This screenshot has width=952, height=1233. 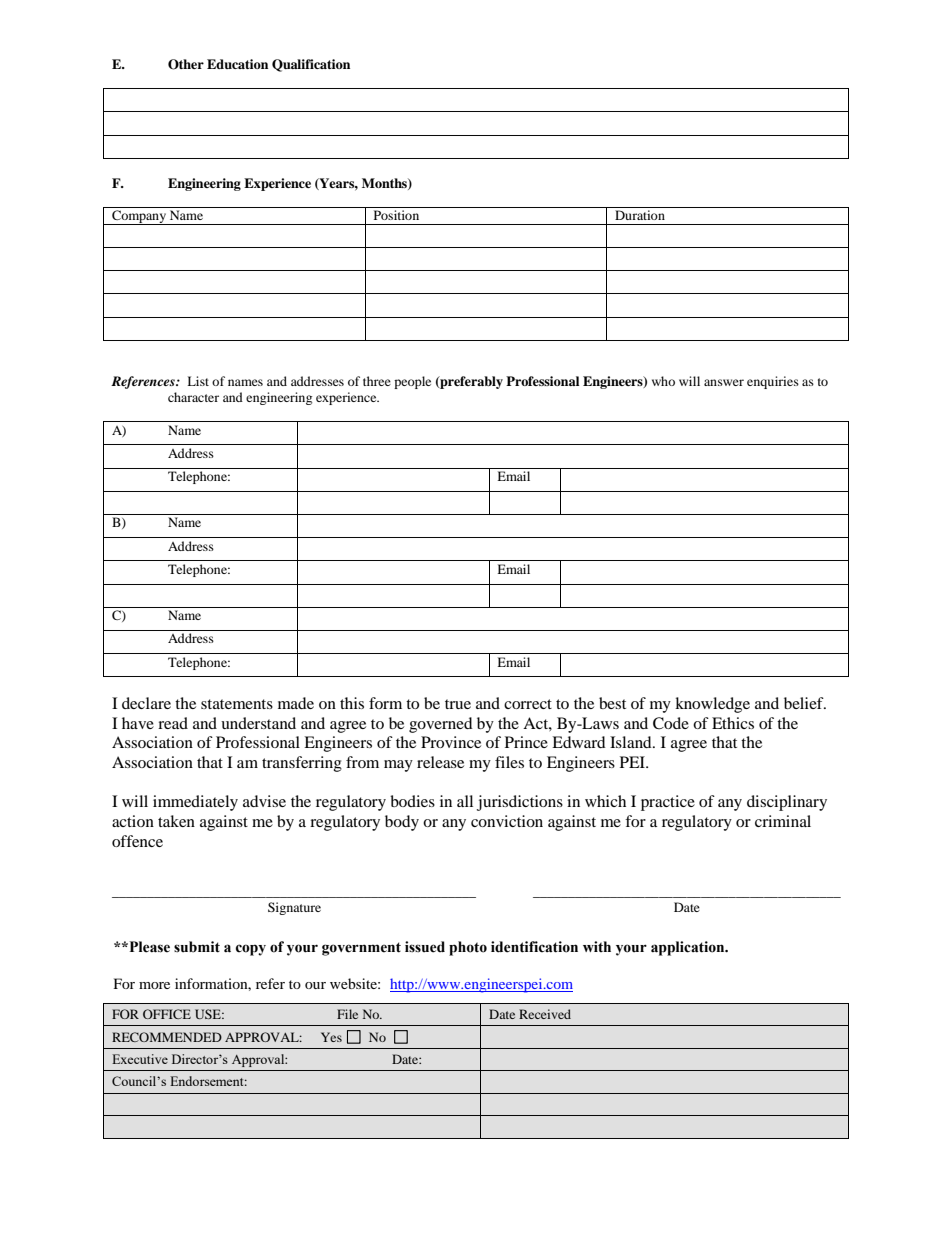 What do you see at coordinates (237, 704) in the screenshot?
I see `statements` at bounding box center [237, 704].
